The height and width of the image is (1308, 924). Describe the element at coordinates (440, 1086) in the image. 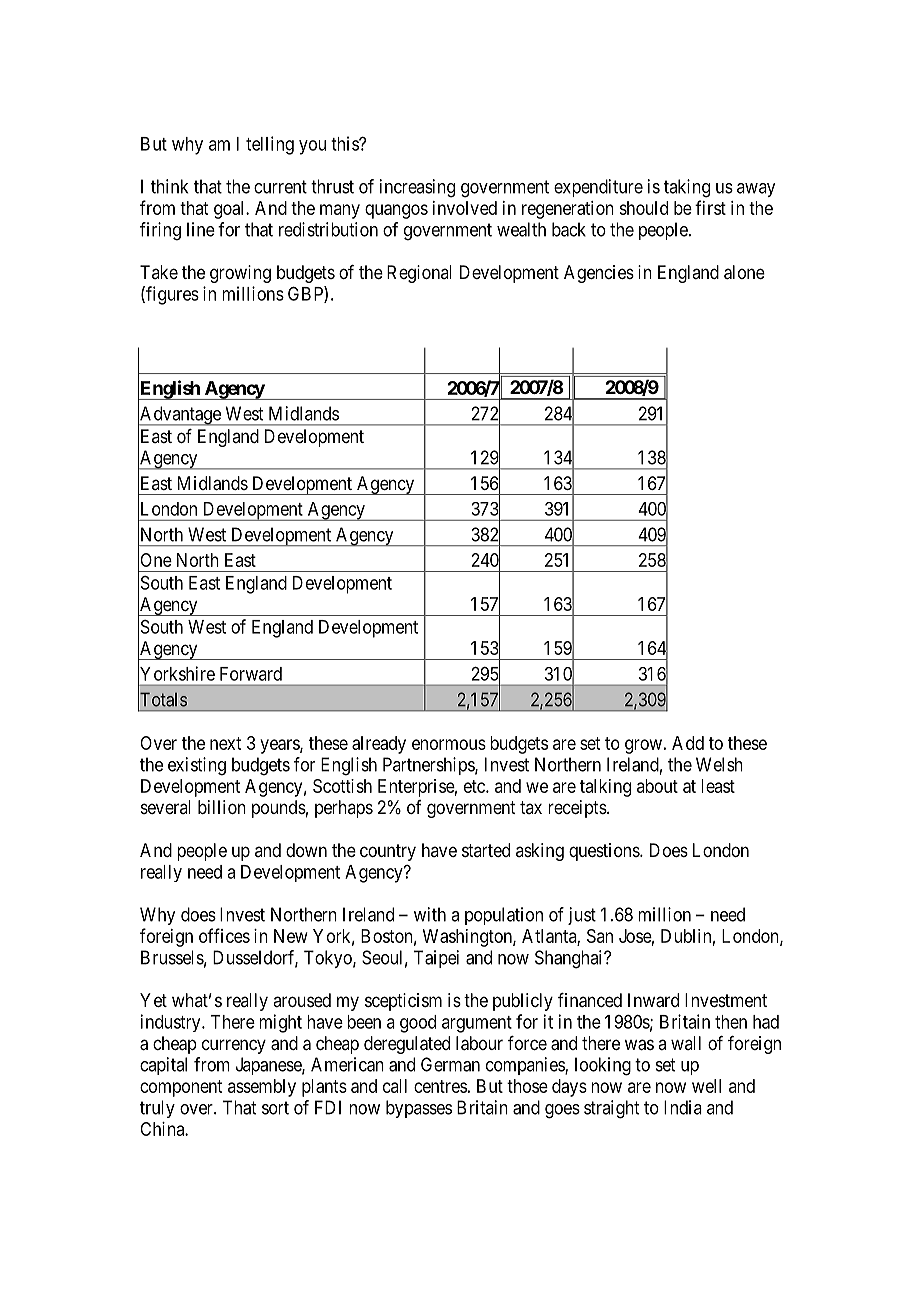

I see `centres` at that location.
